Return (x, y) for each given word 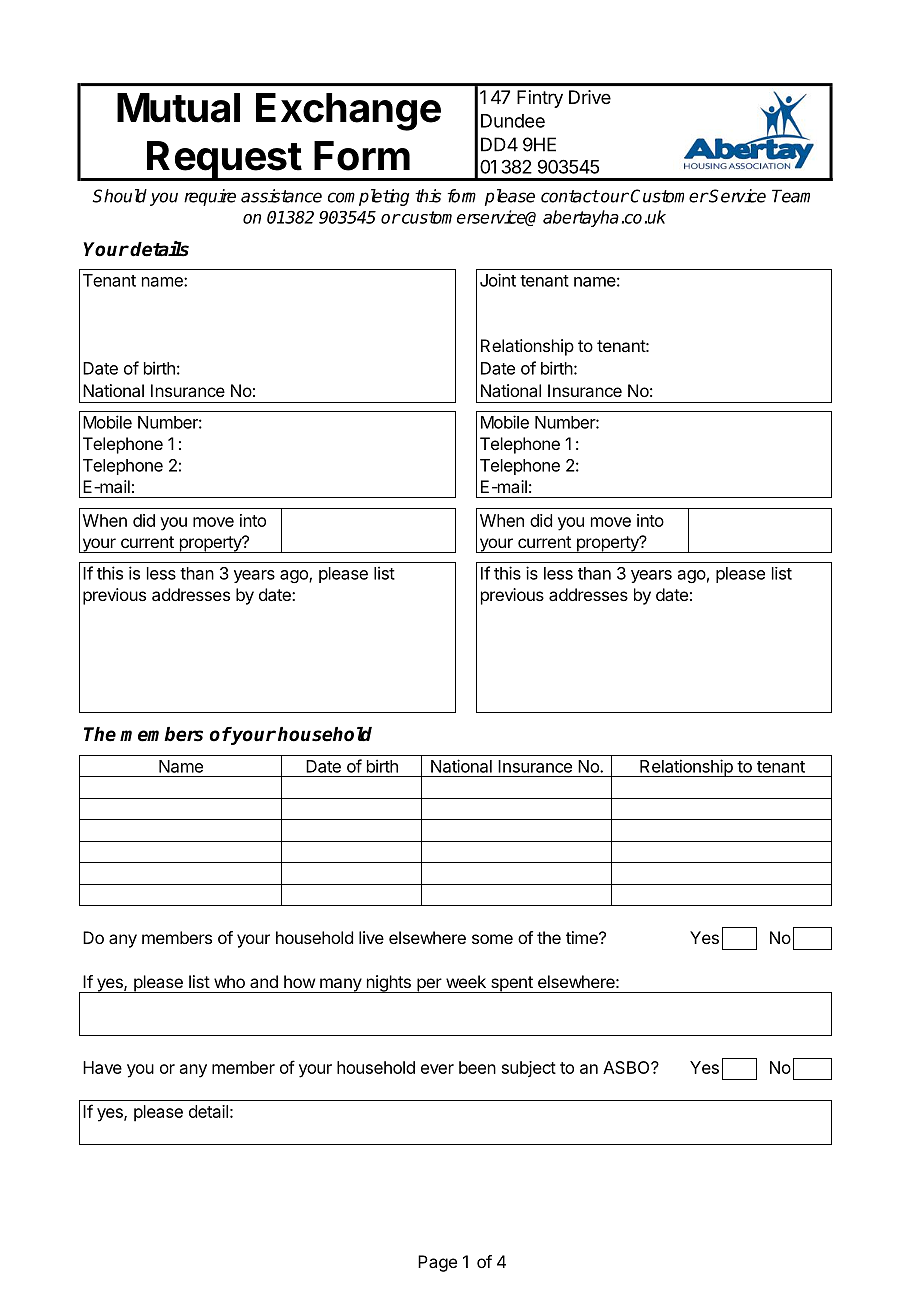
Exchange (348, 112)
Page (437, 1263)
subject (529, 1069)
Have (102, 1067)
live (371, 937)
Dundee (513, 121)
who (229, 981)
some (492, 939)
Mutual (178, 108)
